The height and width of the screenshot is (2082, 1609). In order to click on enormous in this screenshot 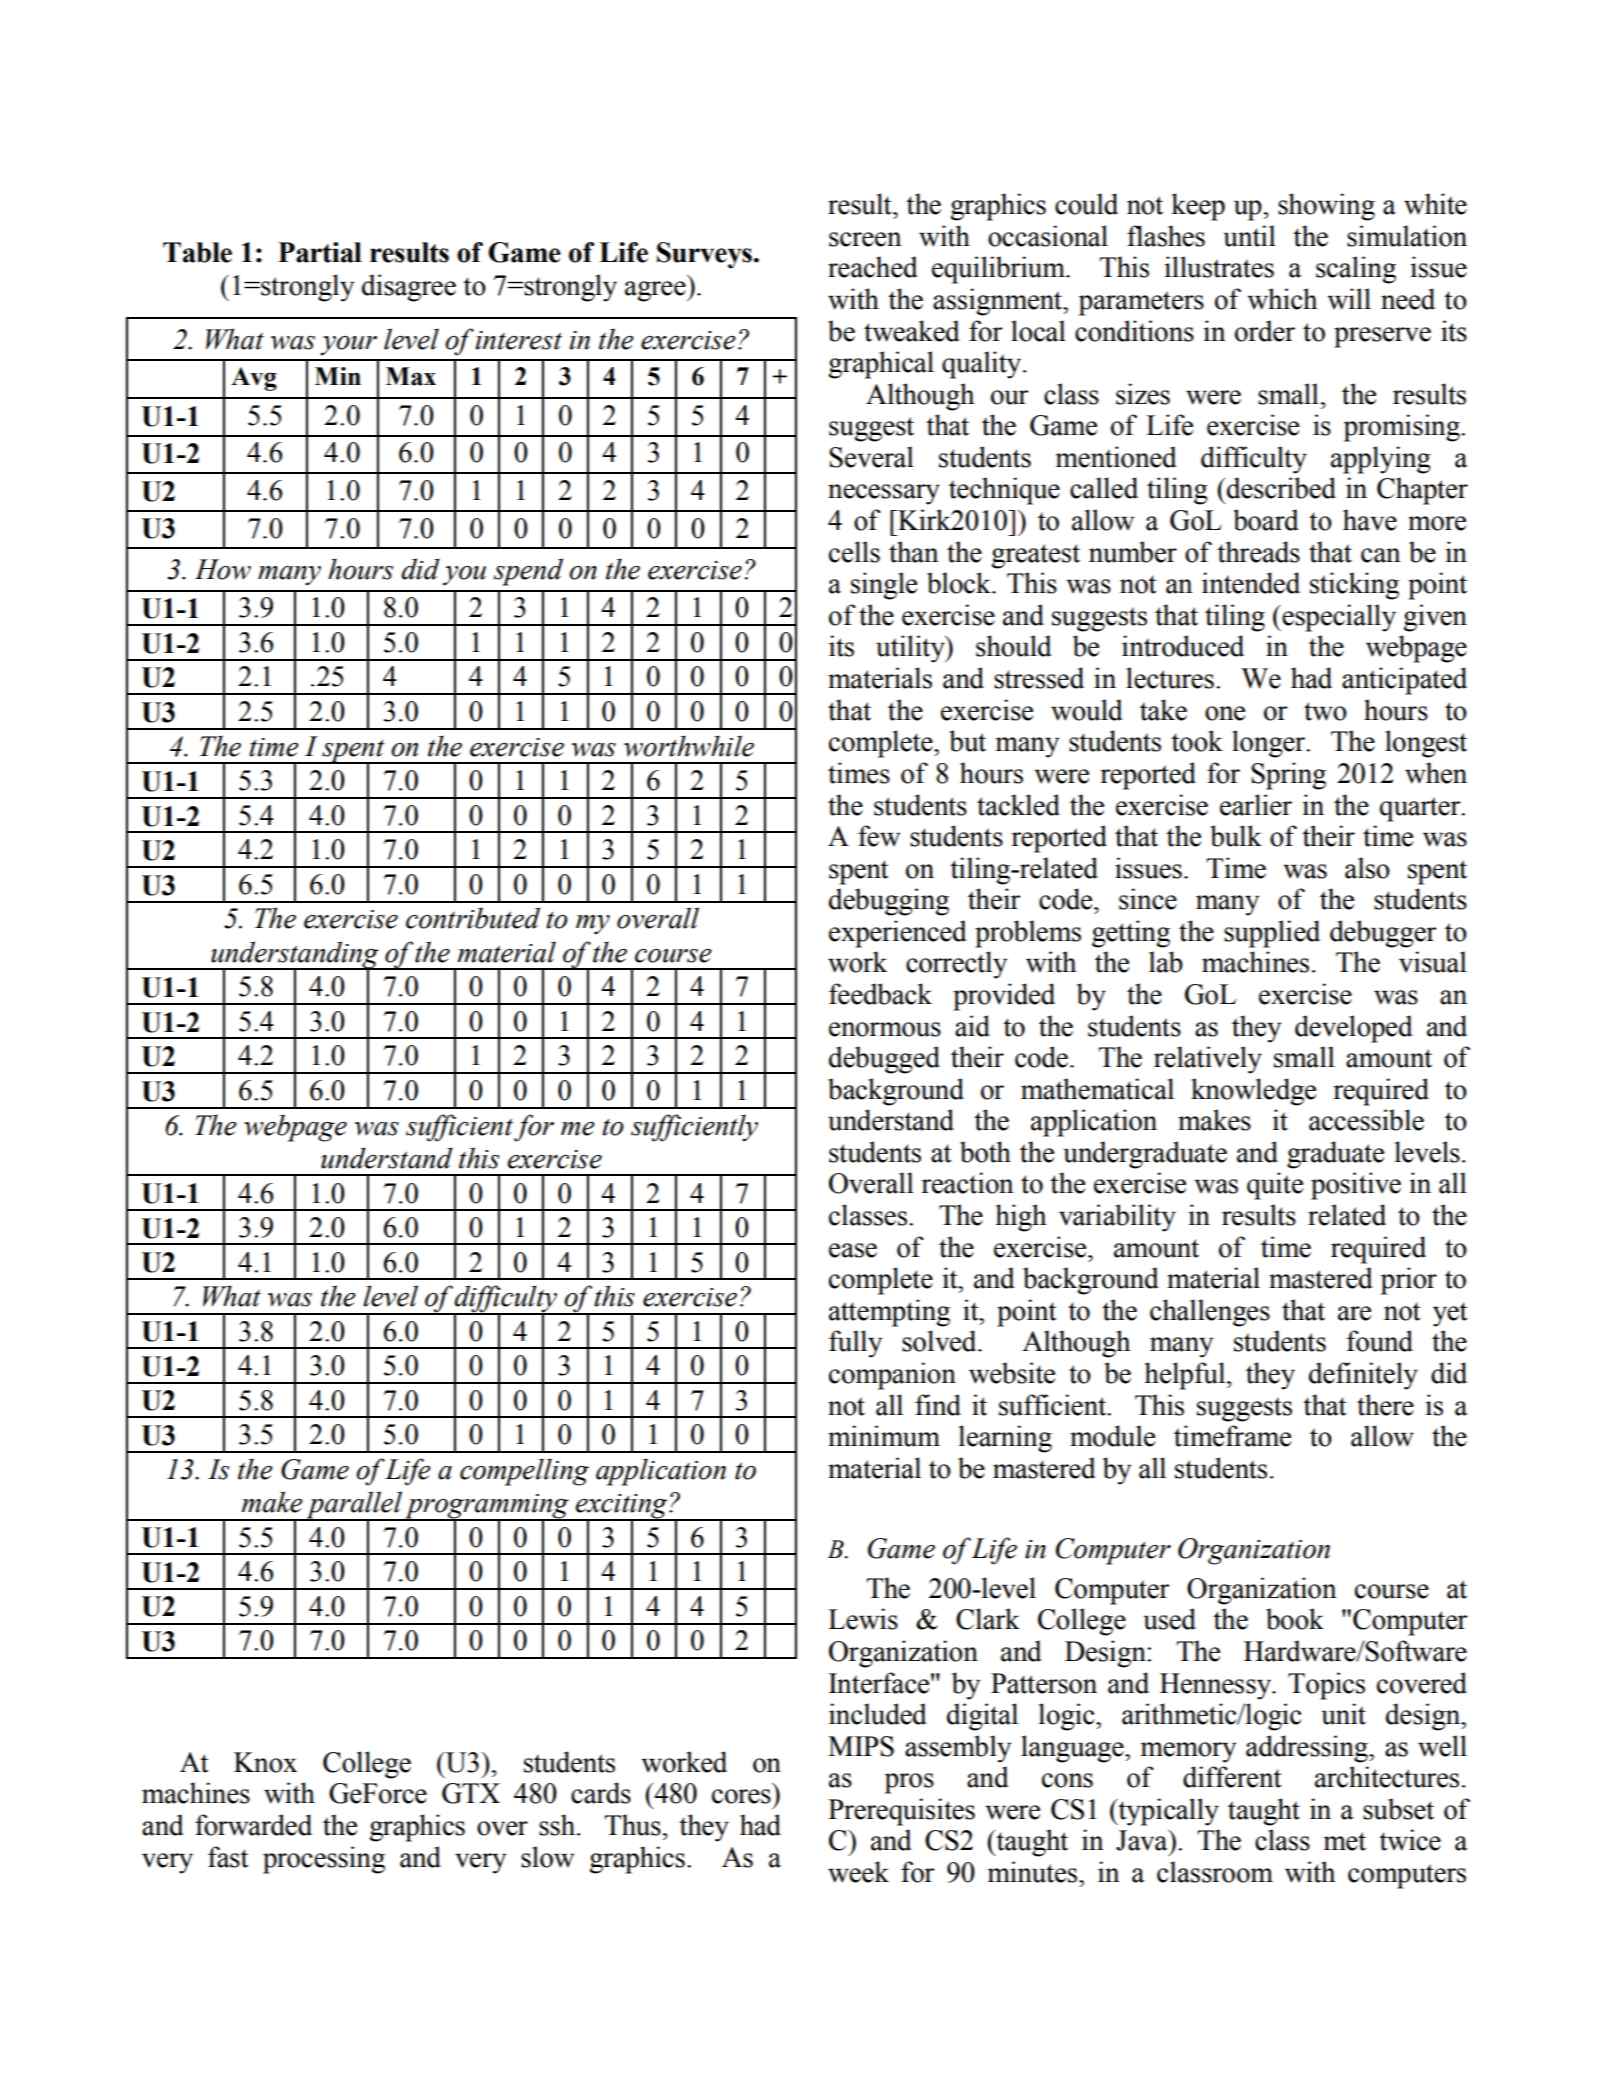, I will do `click(885, 1029)`.
